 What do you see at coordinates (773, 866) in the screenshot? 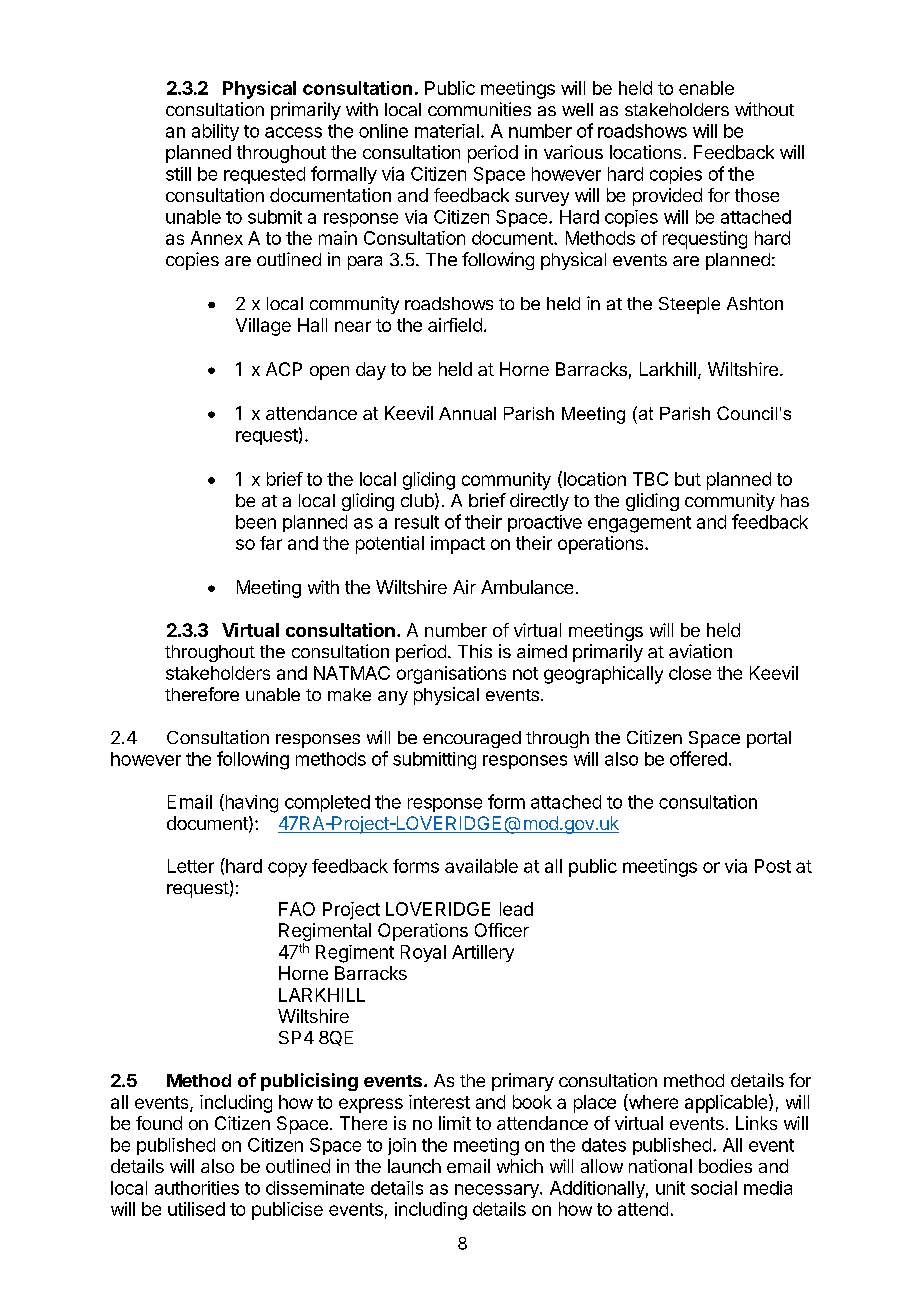
I see `Post` at bounding box center [773, 866].
